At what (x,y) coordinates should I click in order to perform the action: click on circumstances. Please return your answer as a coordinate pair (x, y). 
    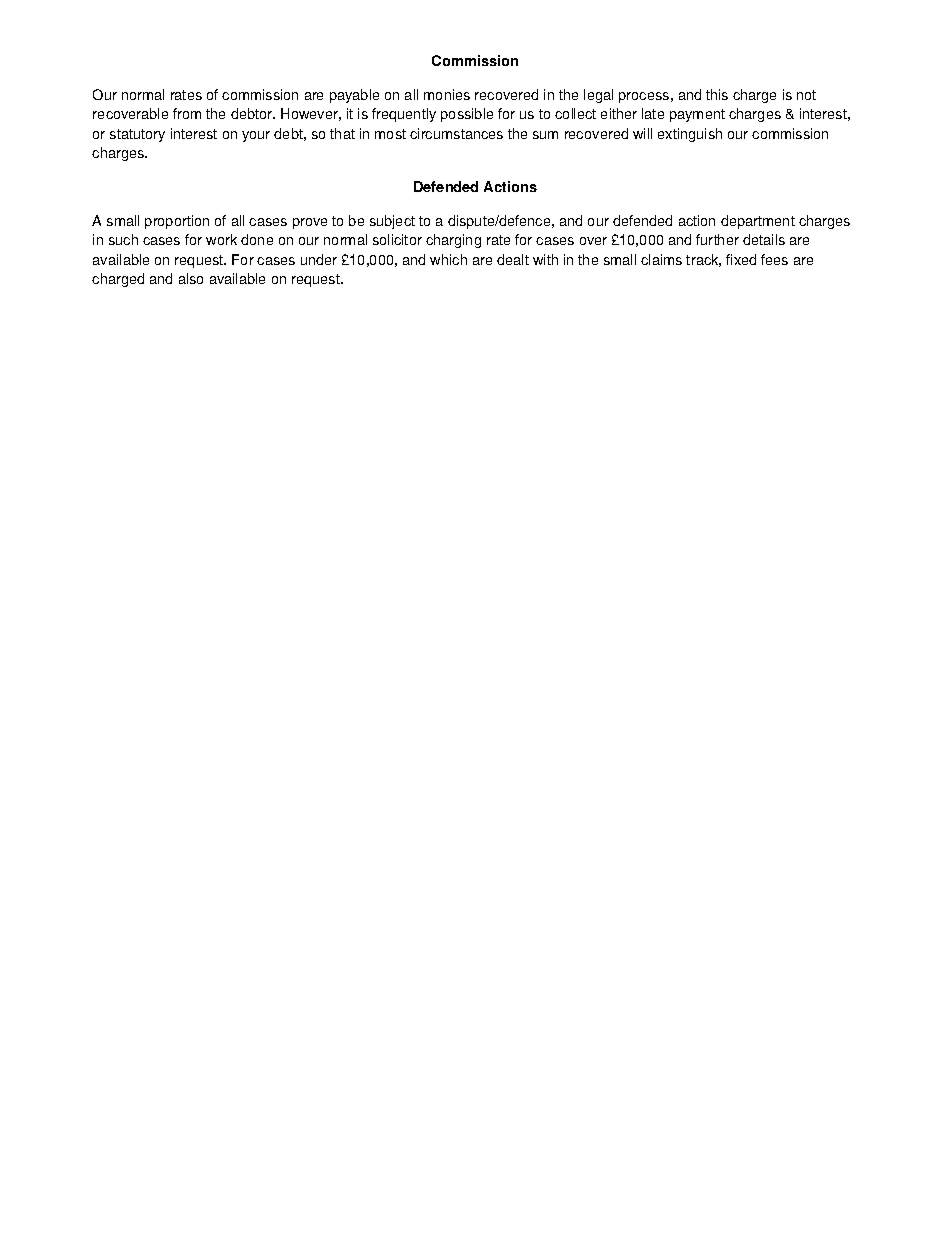
    Looking at the image, I should click on (456, 133).
